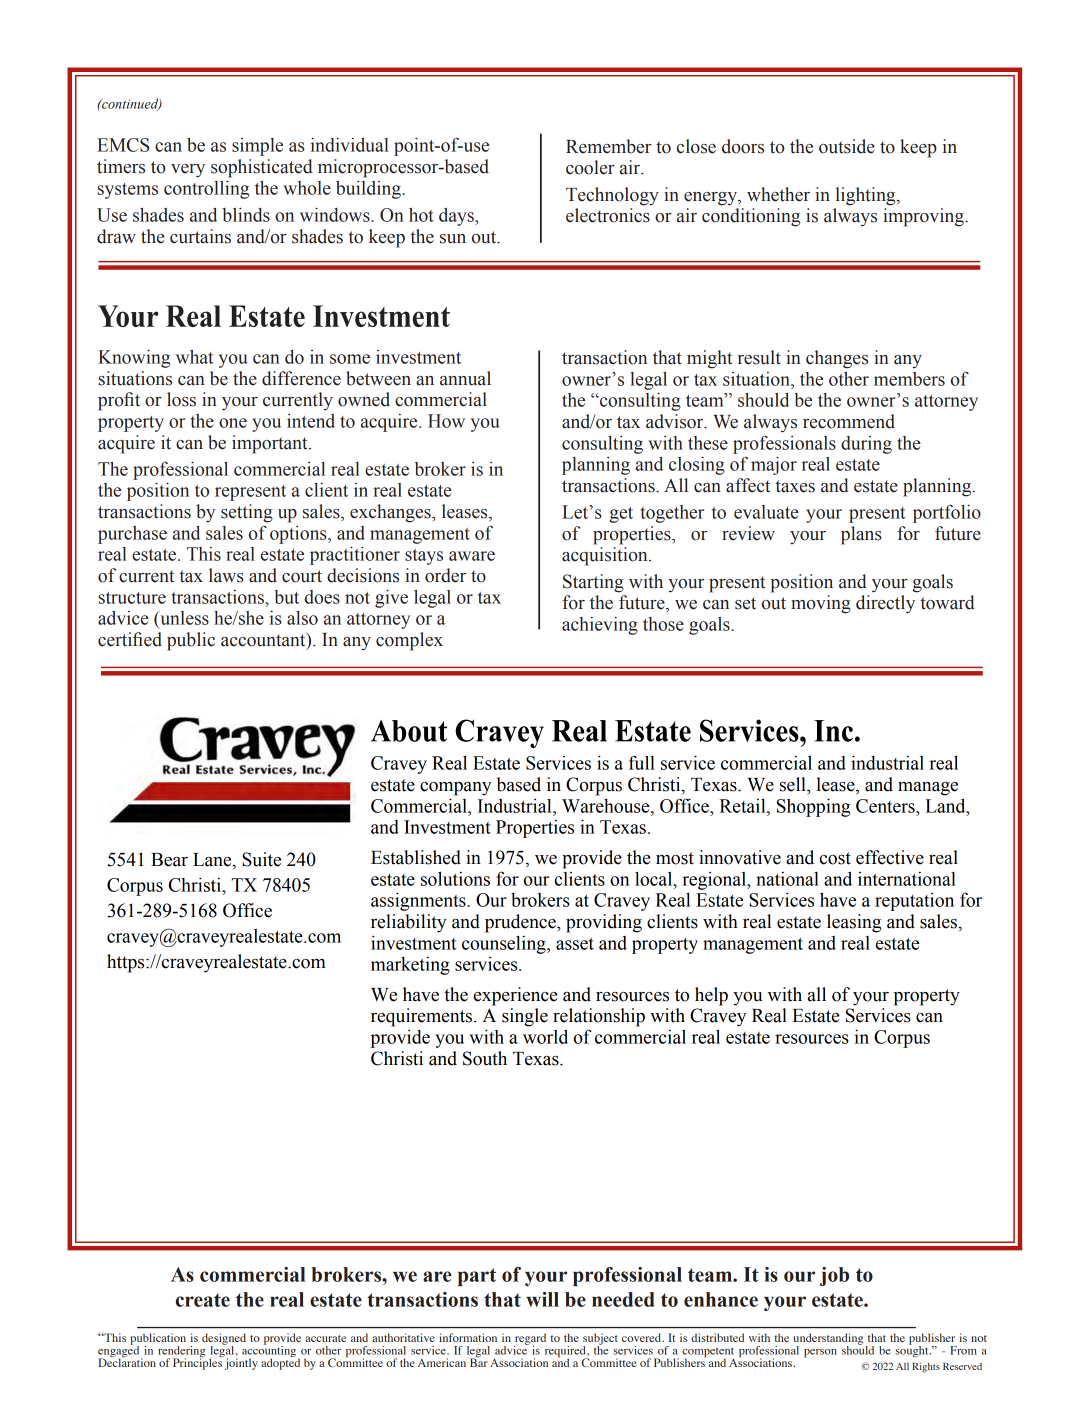  Describe the element at coordinates (206, 190) in the page. I see `controlling` at that location.
